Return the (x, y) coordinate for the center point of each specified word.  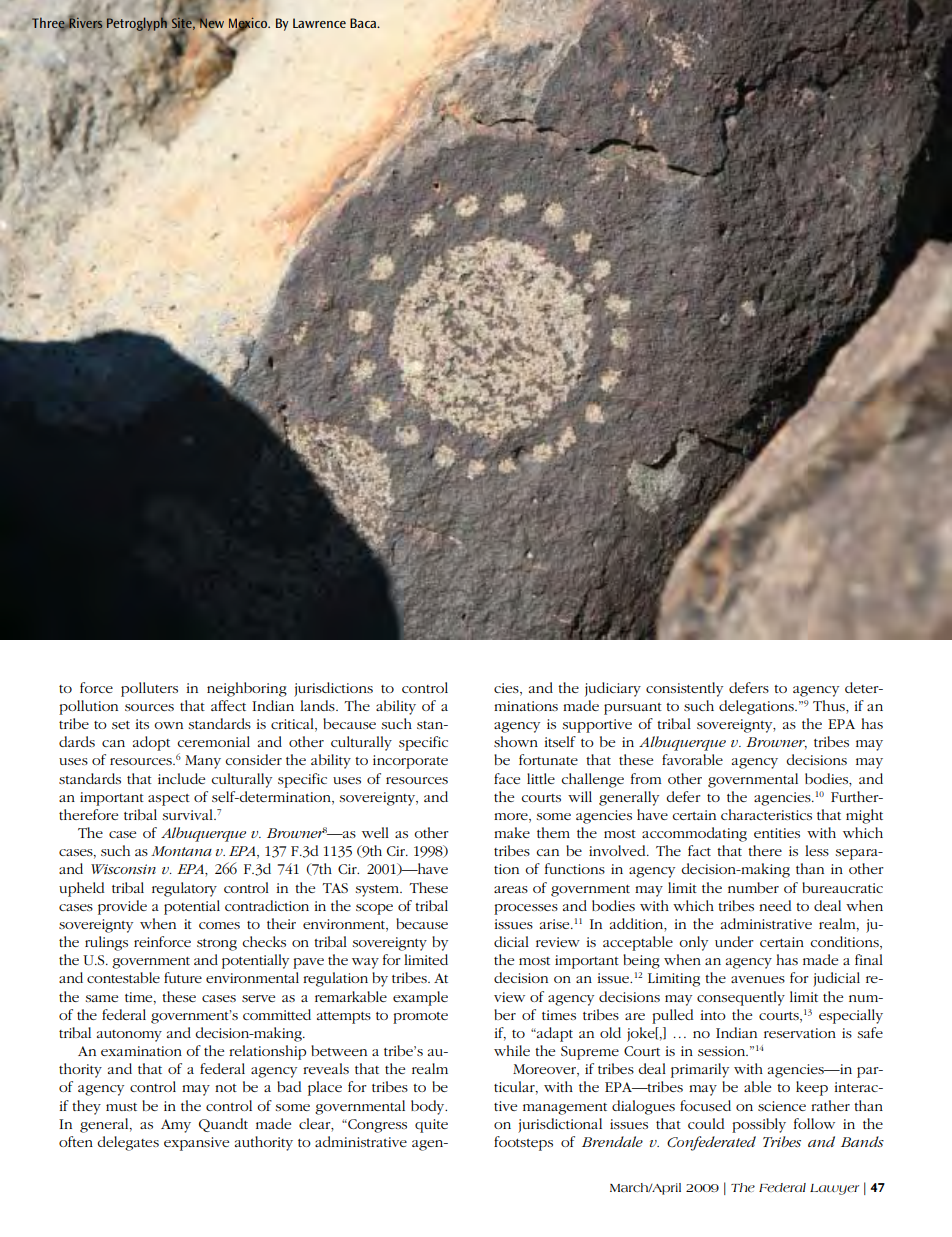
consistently (684, 689)
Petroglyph (138, 24)
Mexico (249, 24)
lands (318, 705)
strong (217, 945)
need (775, 905)
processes (526, 909)
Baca (364, 23)
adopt (151, 743)
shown (516, 741)
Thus (830, 707)
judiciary (613, 689)
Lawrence (319, 23)
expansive (196, 1144)
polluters (149, 689)
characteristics (766, 814)
